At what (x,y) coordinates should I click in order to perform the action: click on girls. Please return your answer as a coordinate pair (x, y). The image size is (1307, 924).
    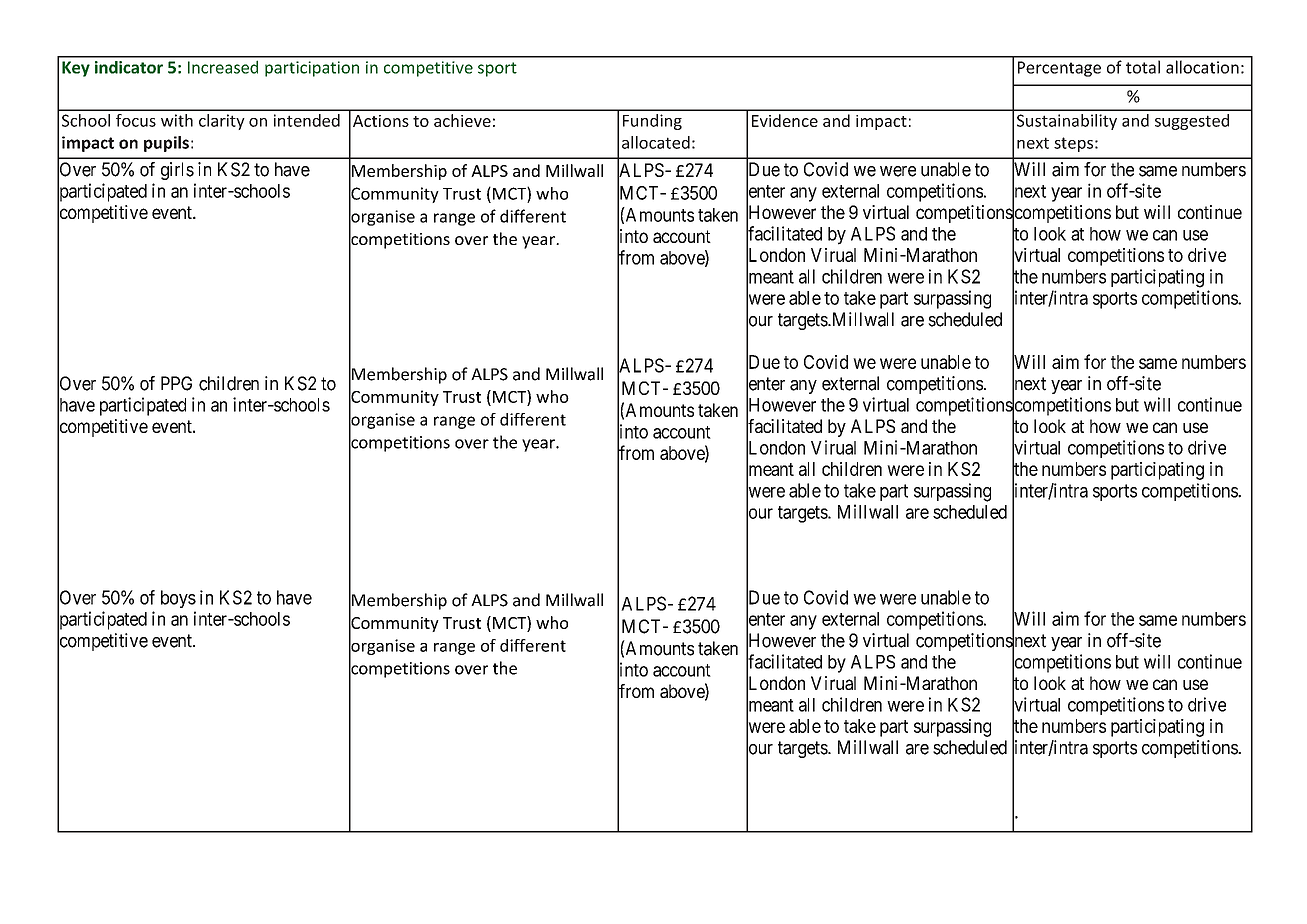
    Looking at the image, I should click on (177, 171).
